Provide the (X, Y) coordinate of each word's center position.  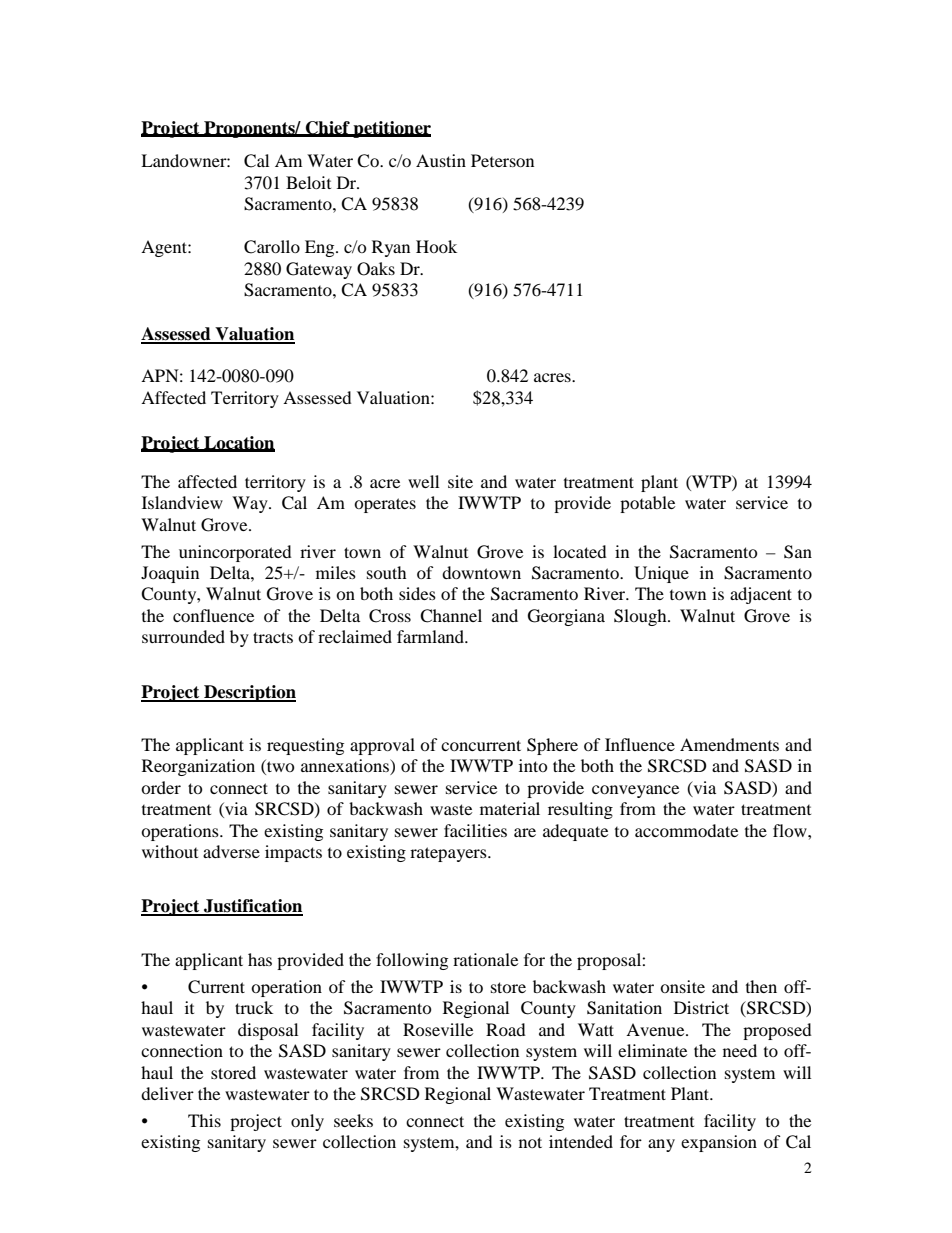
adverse (231, 851)
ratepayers (449, 854)
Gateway (319, 270)
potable (647, 504)
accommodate (686, 830)
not (530, 1142)
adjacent (761, 595)
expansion (719, 1143)
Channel (451, 616)
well (423, 481)
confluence (213, 615)
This (204, 1120)
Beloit (308, 182)
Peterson (502, 160)
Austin (441, 160)
